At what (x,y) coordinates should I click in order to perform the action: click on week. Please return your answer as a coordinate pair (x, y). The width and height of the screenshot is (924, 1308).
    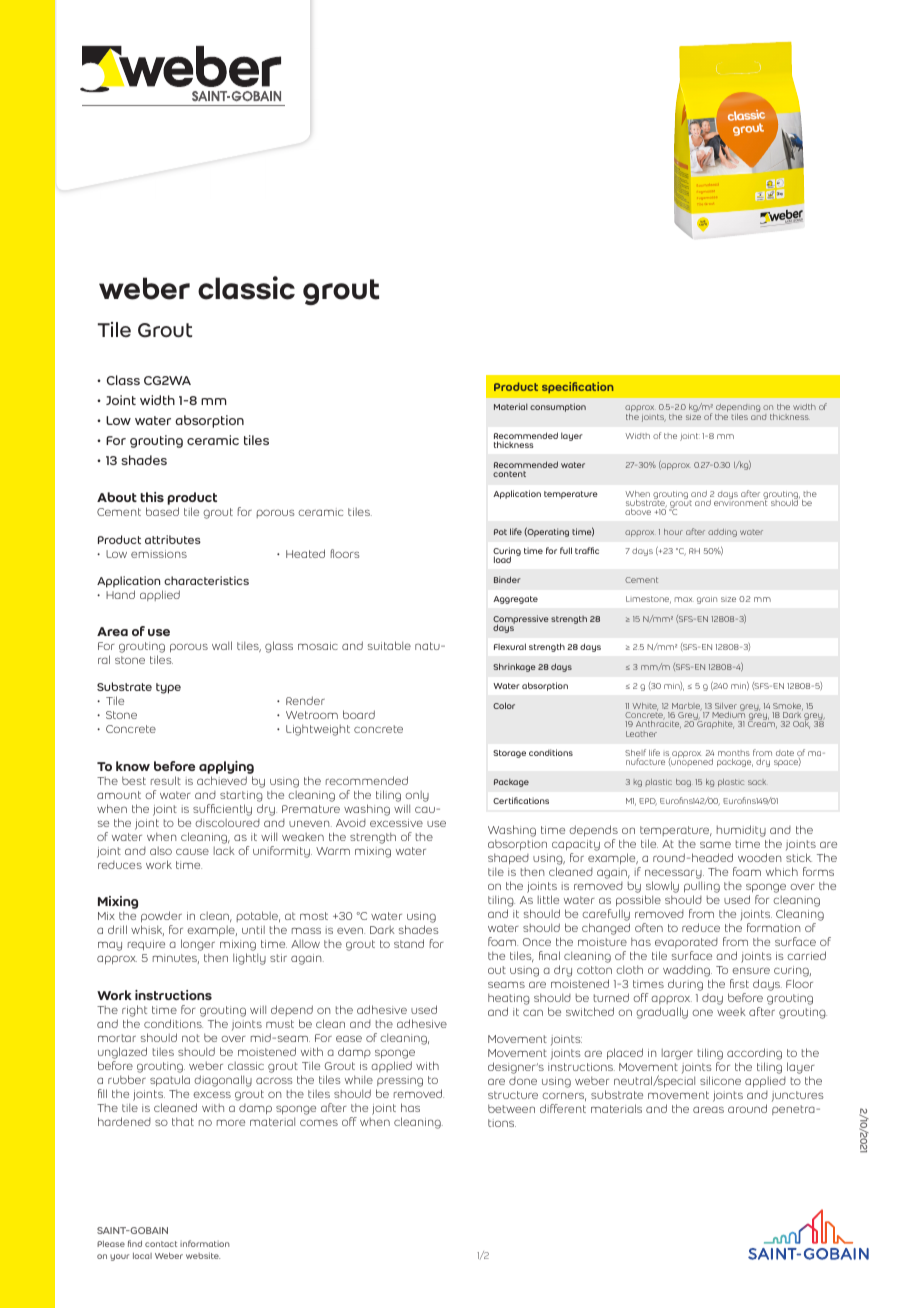
    Looking at the image, I should click on (731, 1012).
